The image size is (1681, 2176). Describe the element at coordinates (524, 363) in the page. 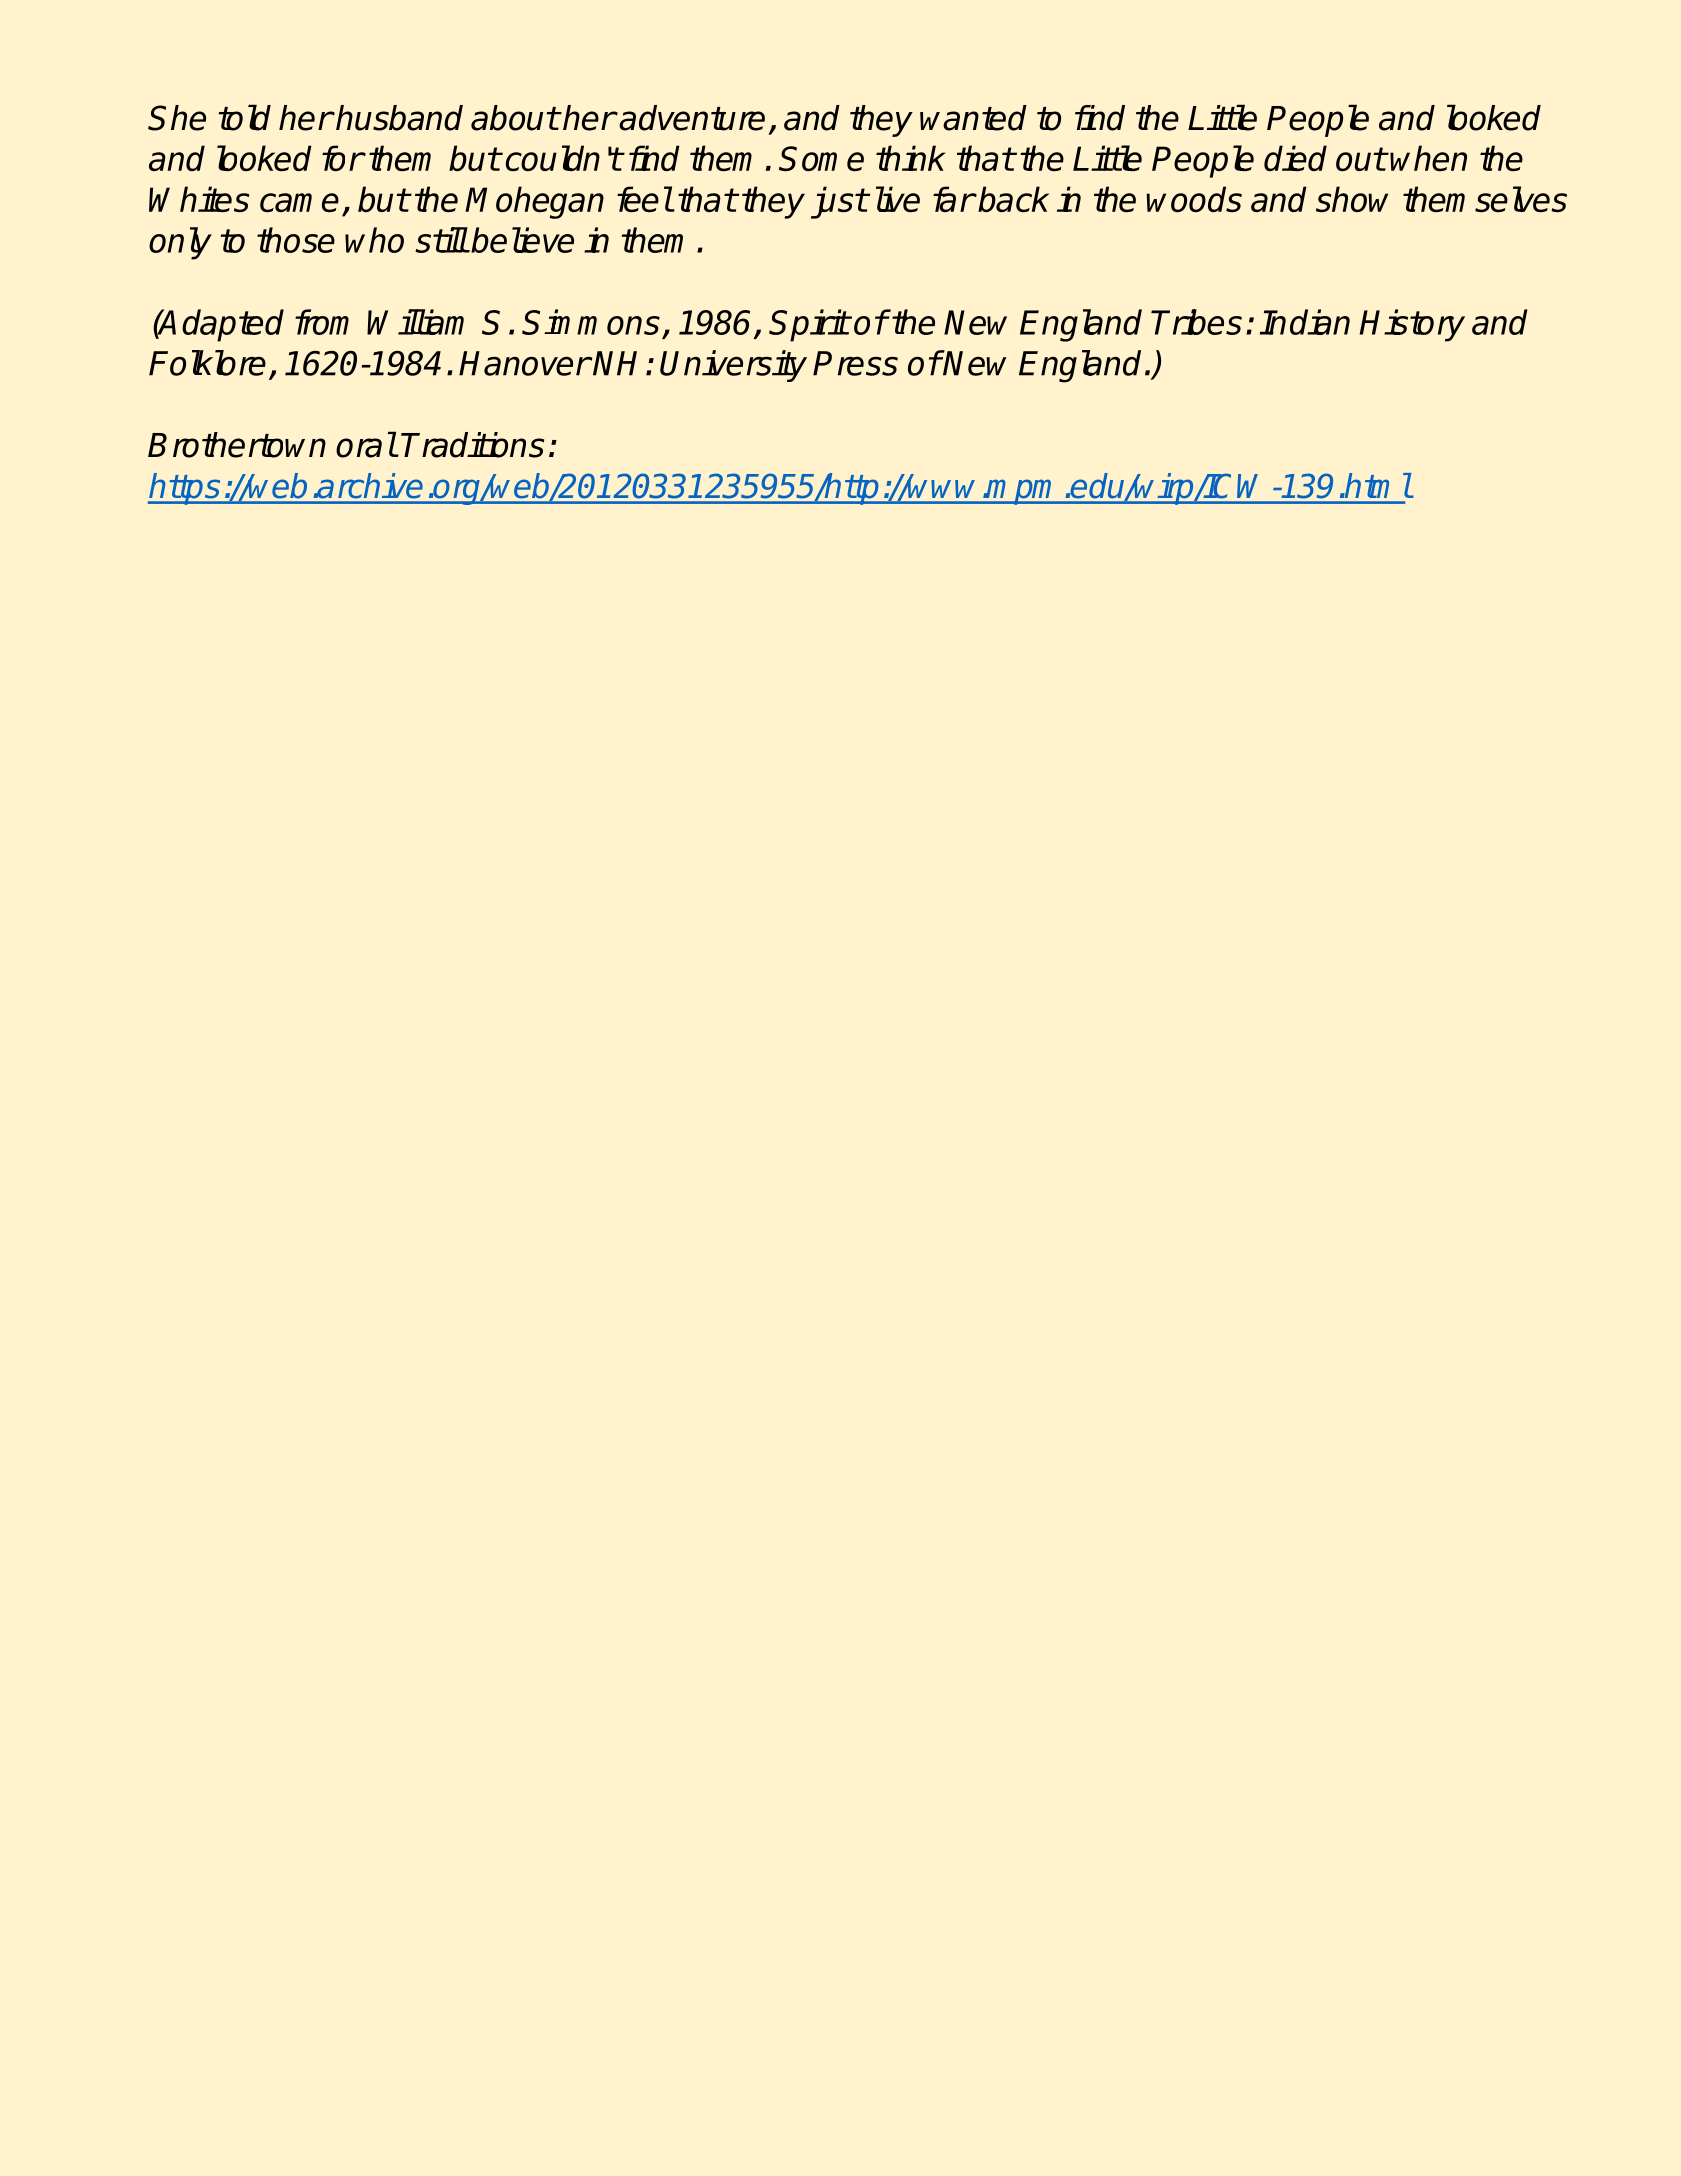

I see `Hanover` at that location.
